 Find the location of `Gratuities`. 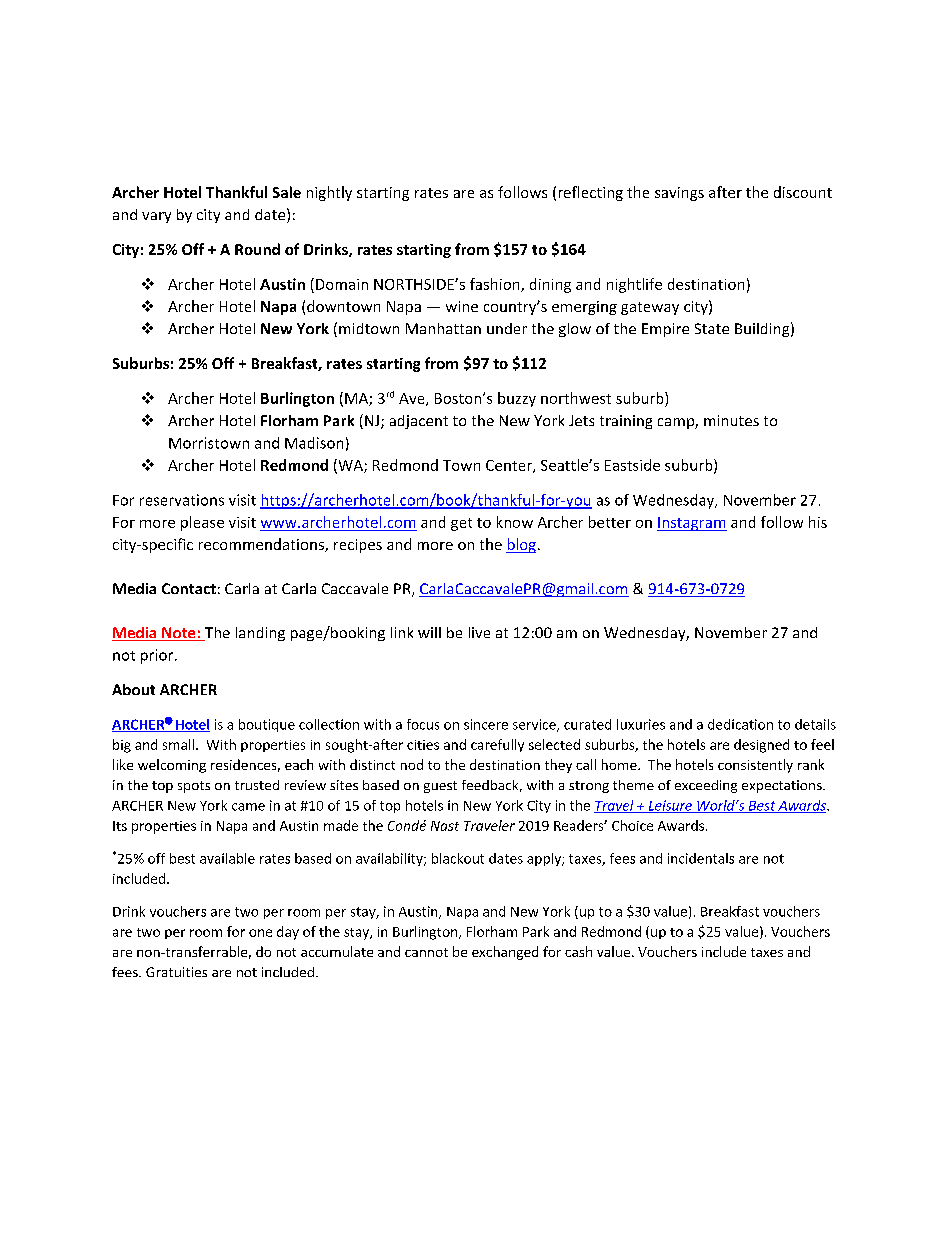

Gratuities is located at coordinates (176, 972).
